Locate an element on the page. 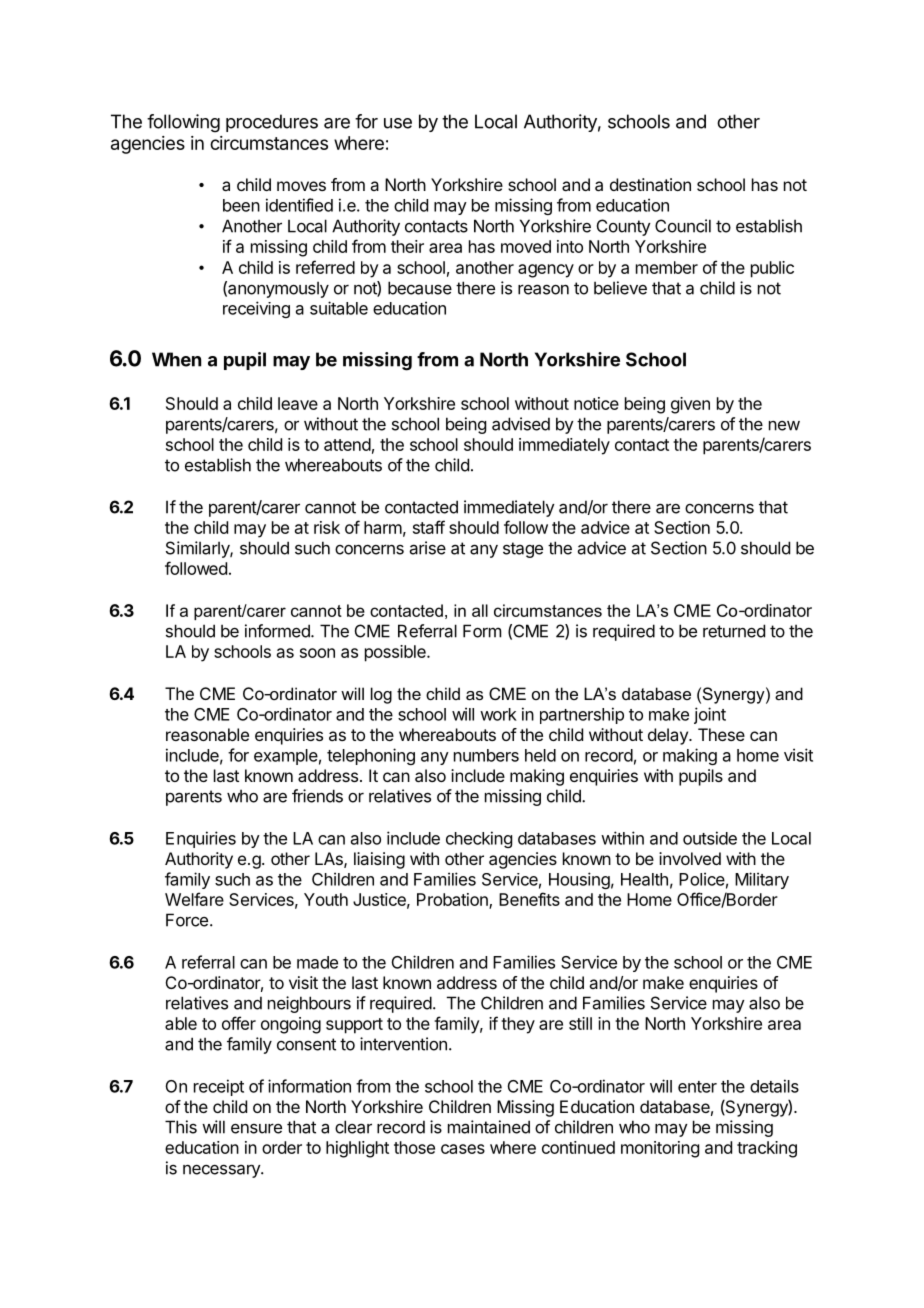 Image resolution: width=924 pixels, height=1308 pixels. checking is located at coordinates (479, 839).
